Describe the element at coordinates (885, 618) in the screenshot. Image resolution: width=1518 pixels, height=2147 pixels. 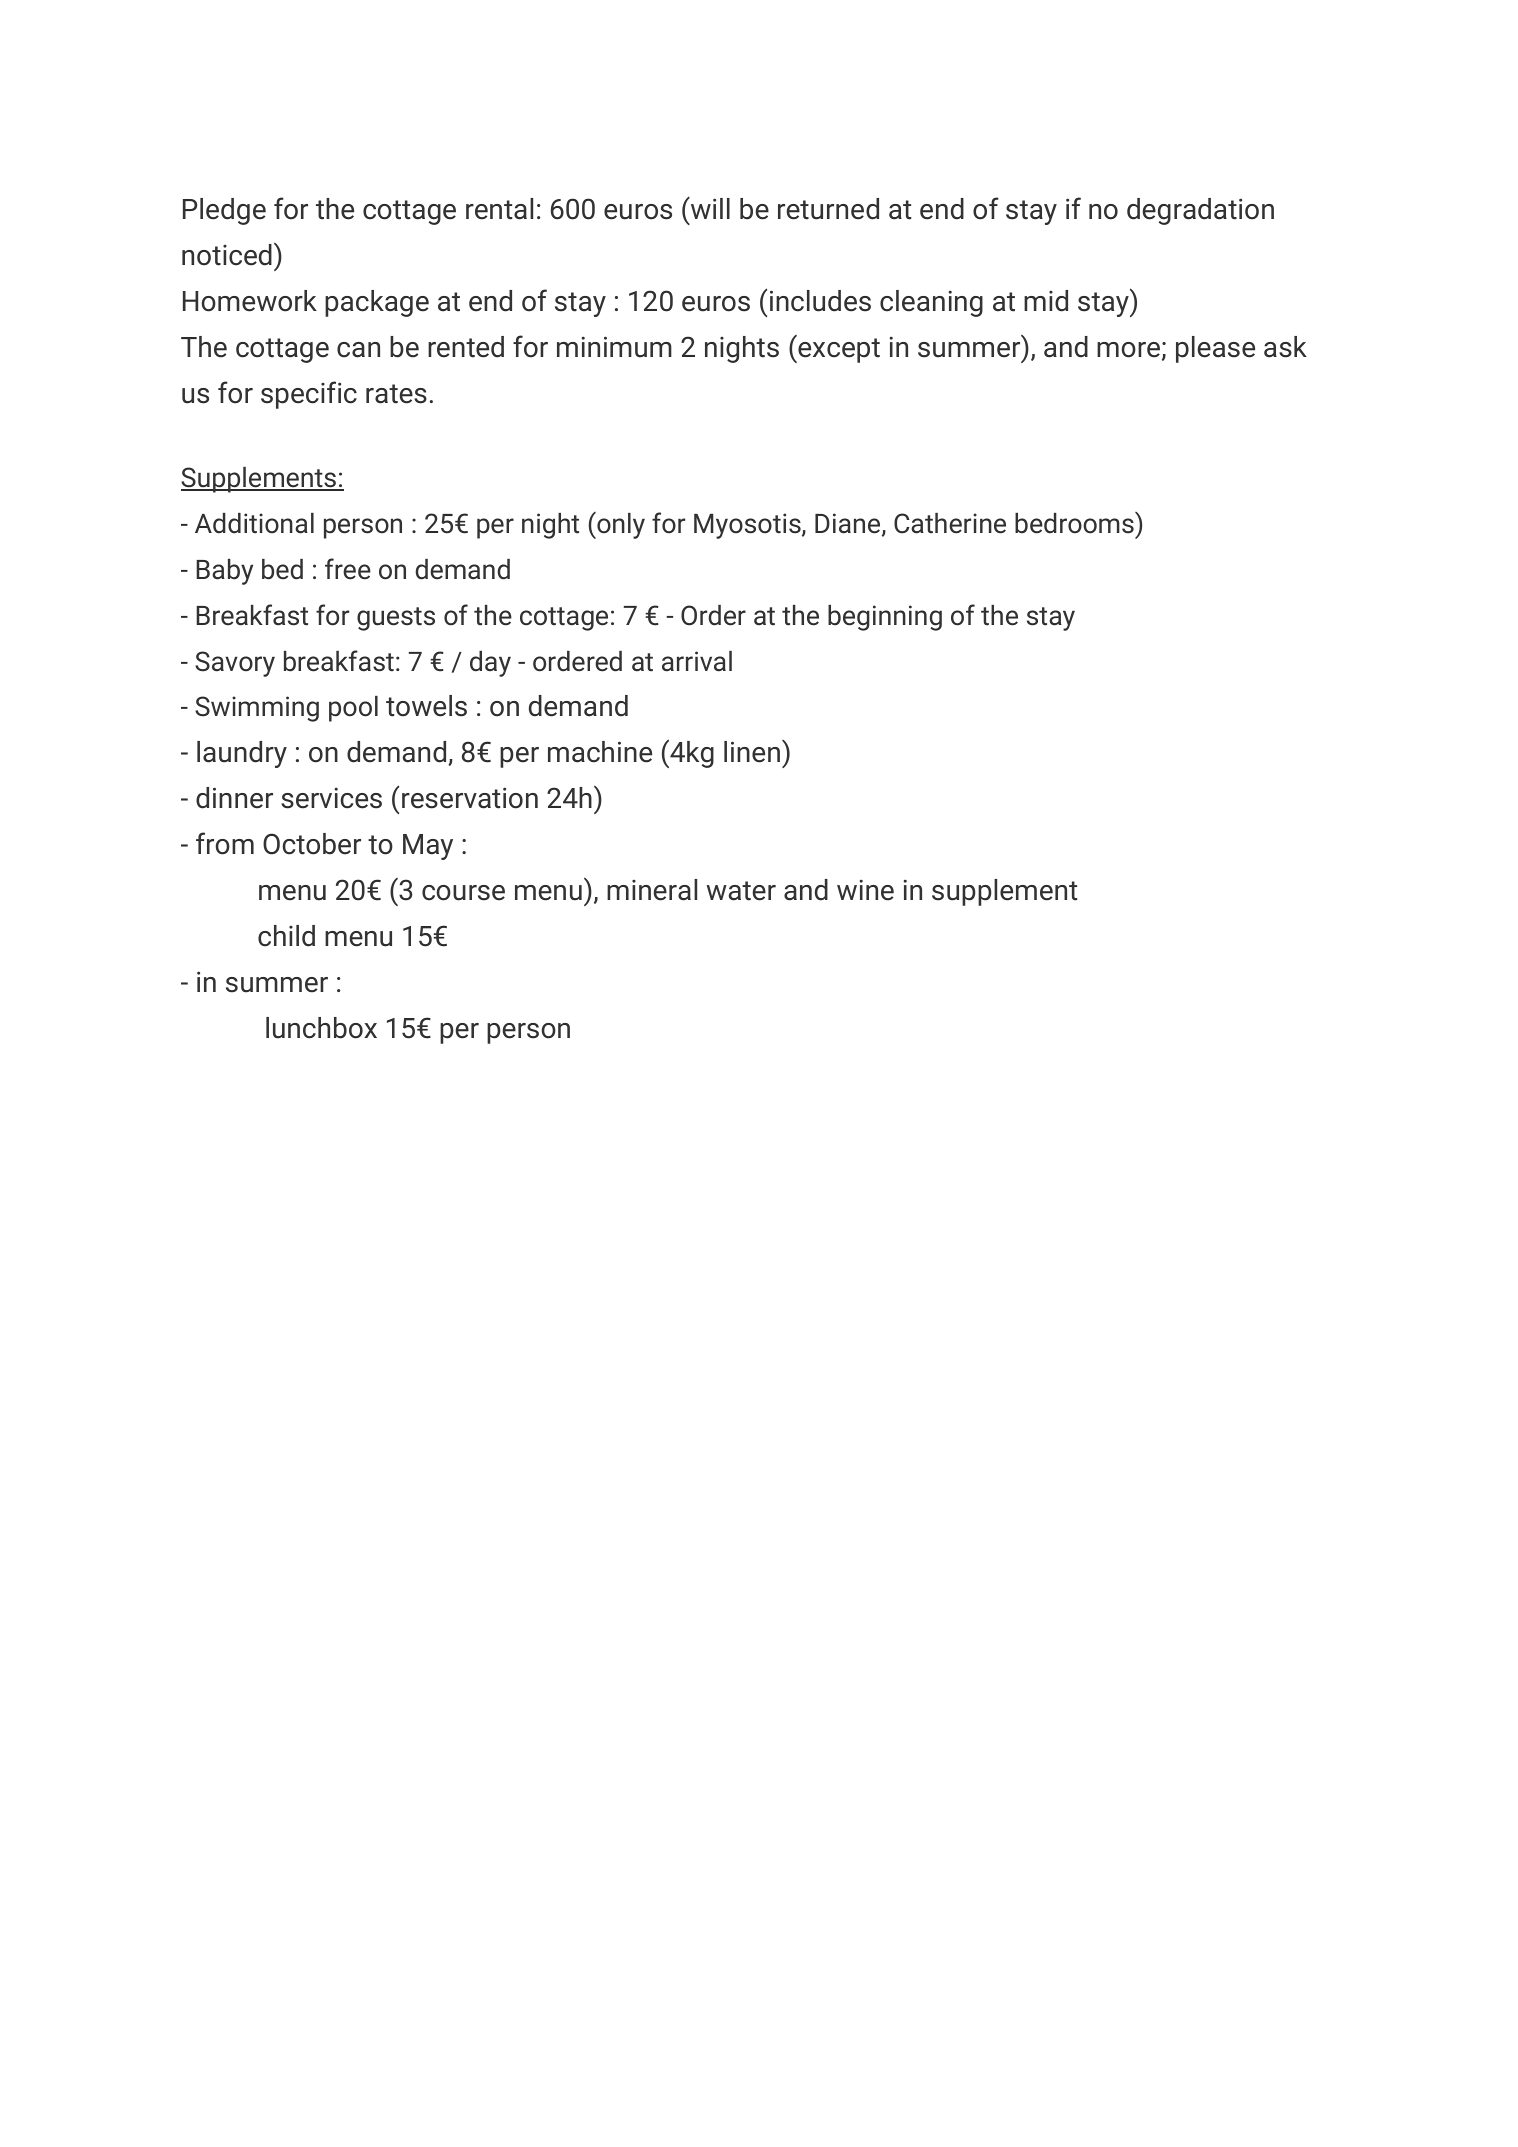
I see `beginning` at that location.
